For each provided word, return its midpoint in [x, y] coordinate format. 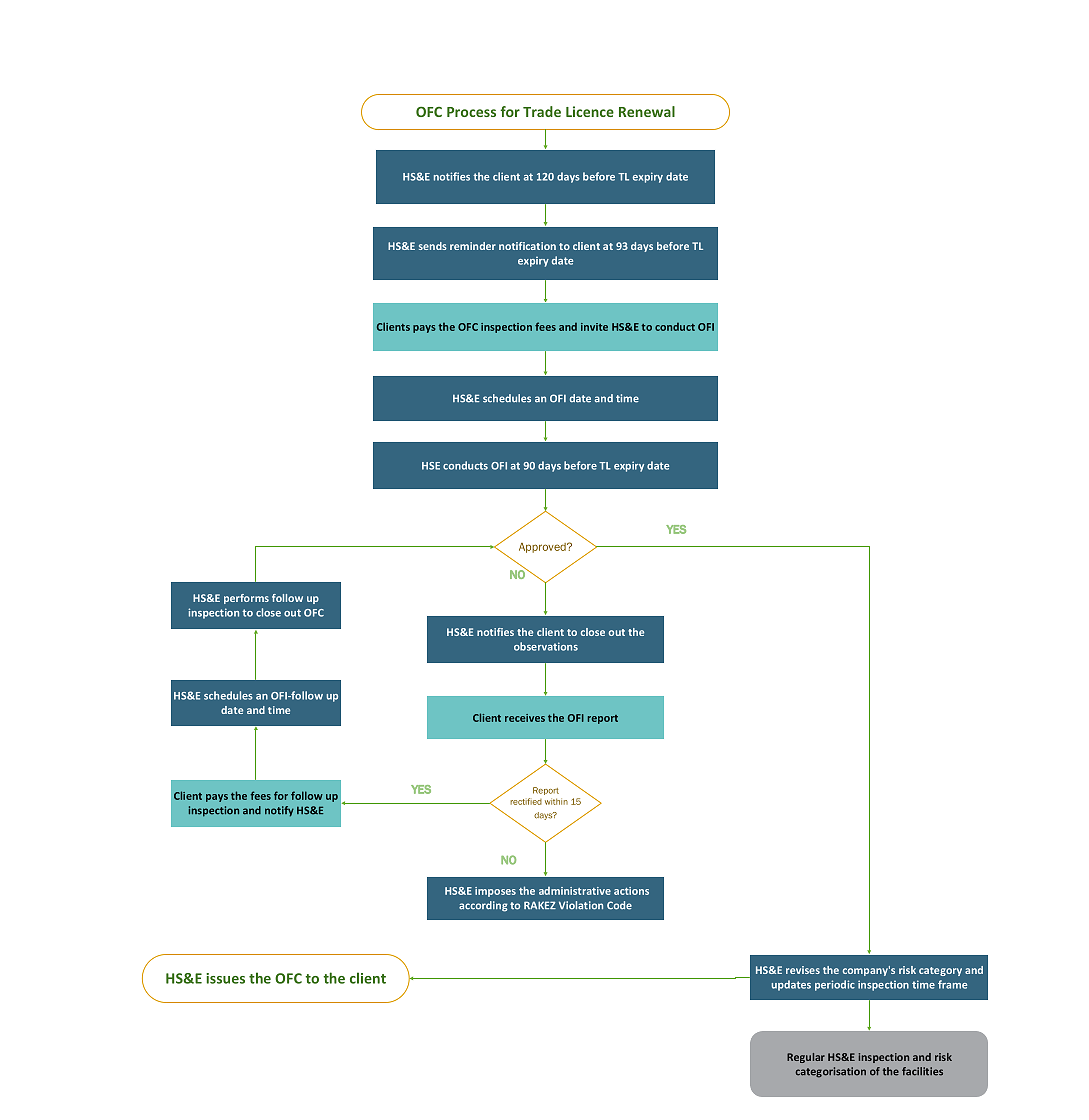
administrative [575, 891]
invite [594, 327]
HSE [431, 466]
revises [803, 970]
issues [225, 978]
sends [433, 246]
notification [527, 246]
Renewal [647, 111]
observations [546, 646]
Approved [543, 548]
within [556, 801]
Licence [590, 111]
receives [525, 718]
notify [279, 811]
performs [246, 599]
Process [471, 112]
